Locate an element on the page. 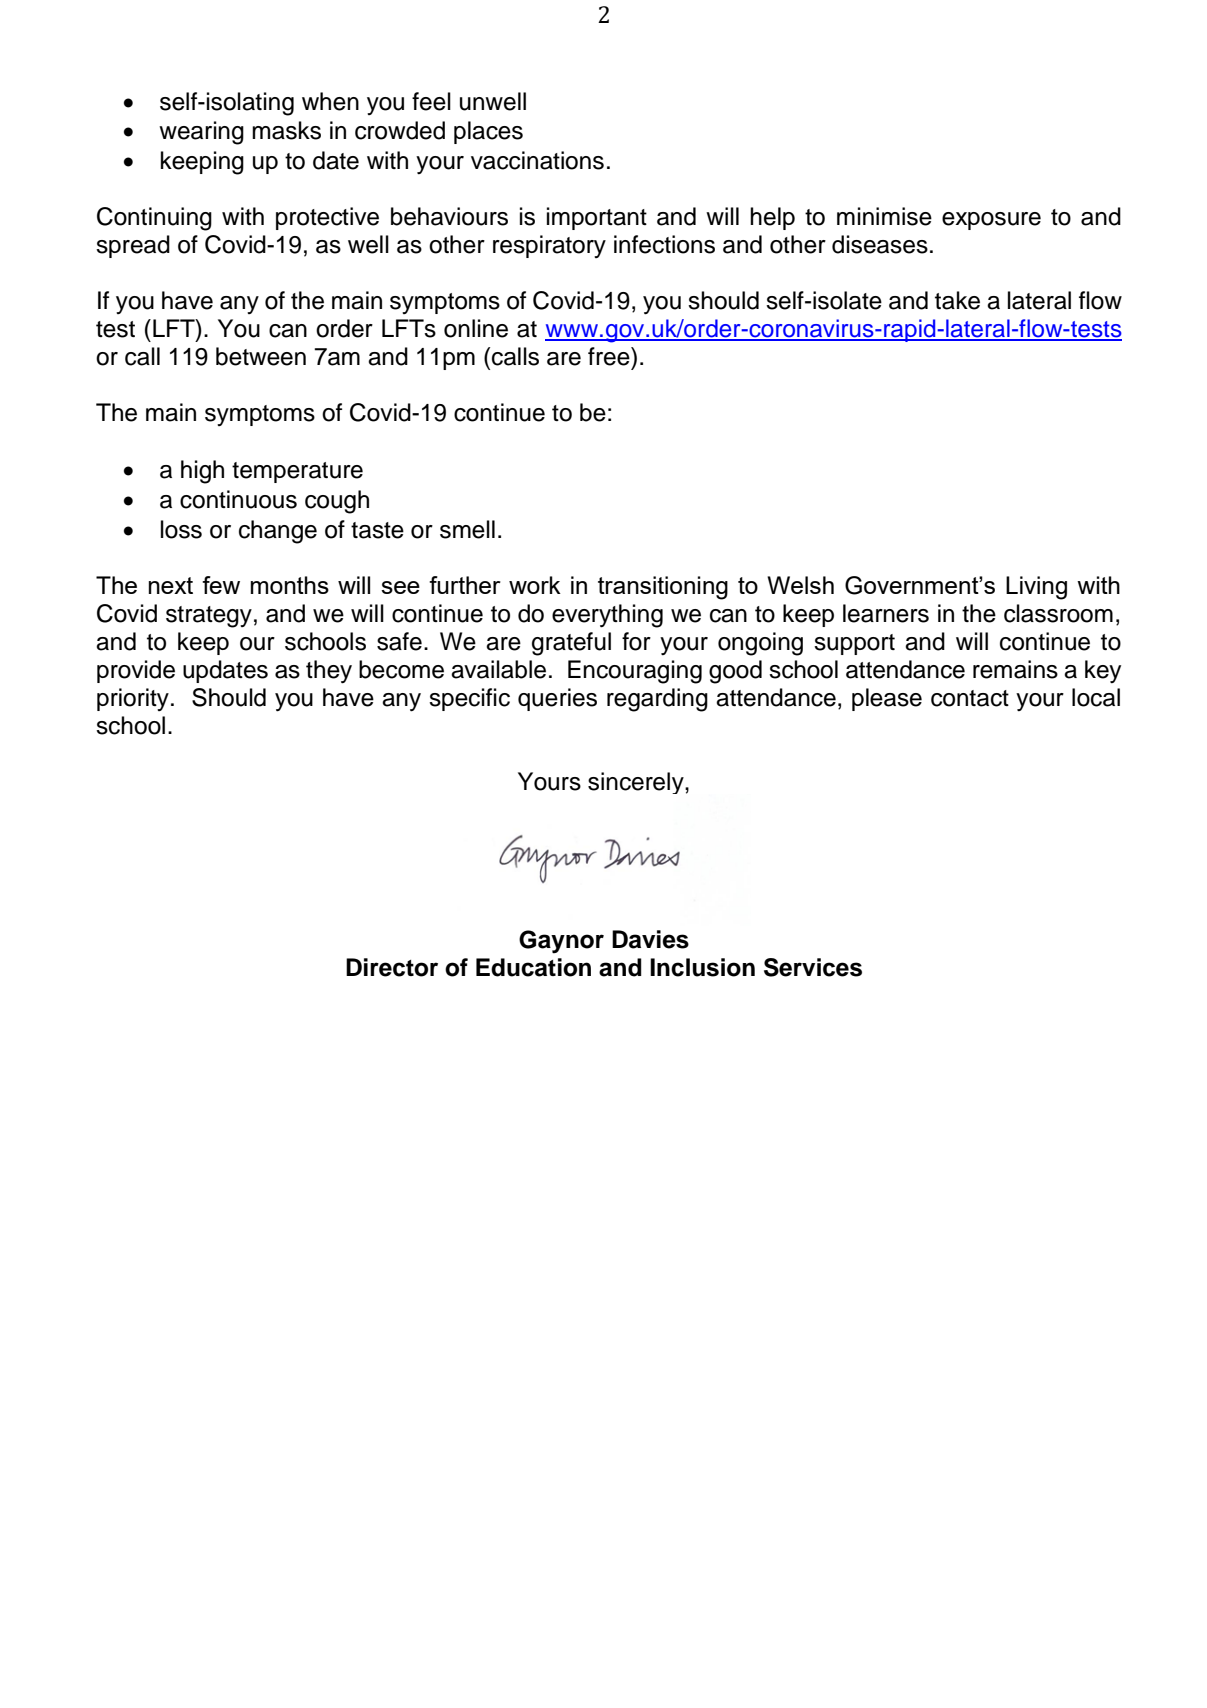  Living is located at coordinates (1036, 588).
